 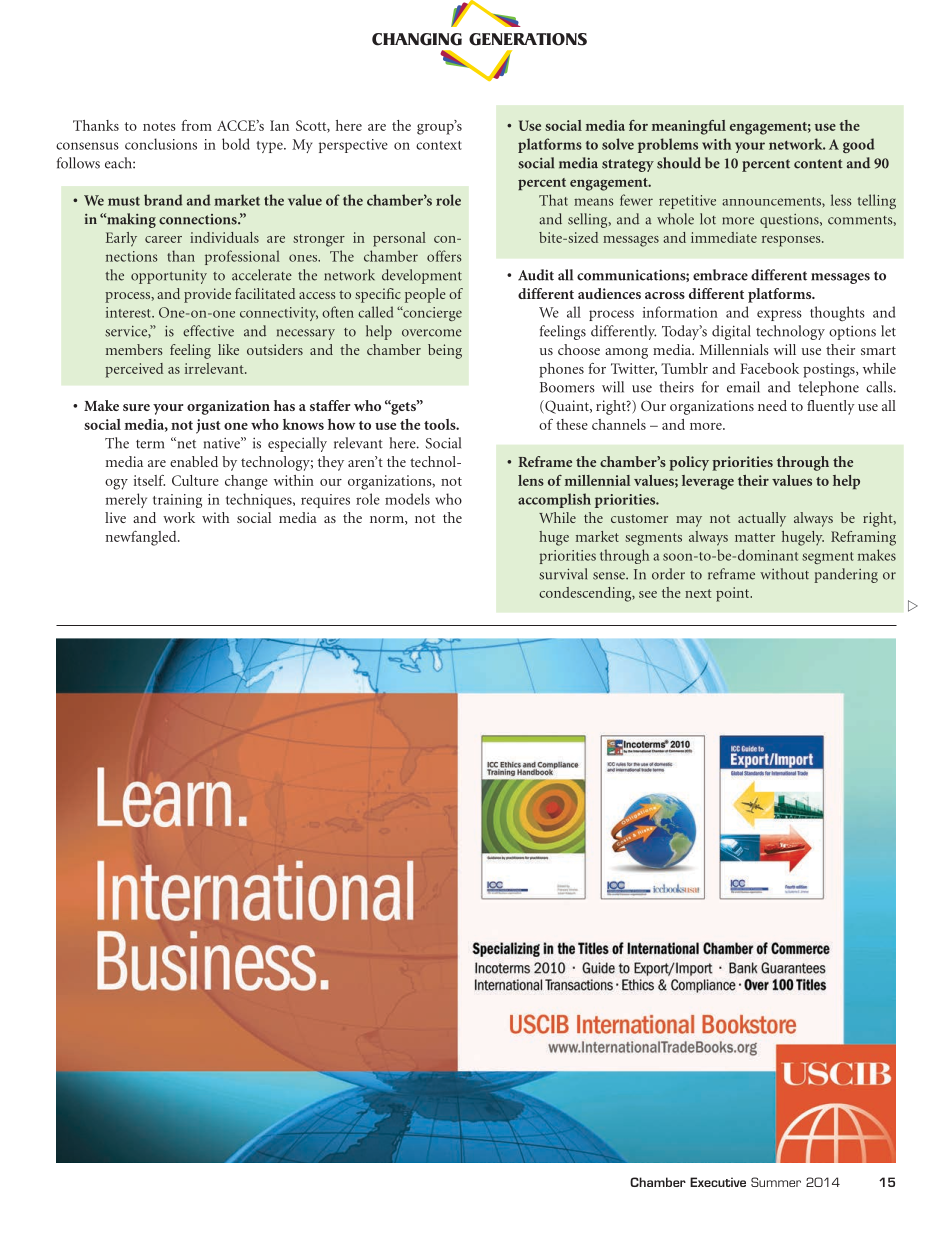 What do you see at coordinates (142, 538) in the page?
I see `newfangled` at bounding box center [142, 538].
